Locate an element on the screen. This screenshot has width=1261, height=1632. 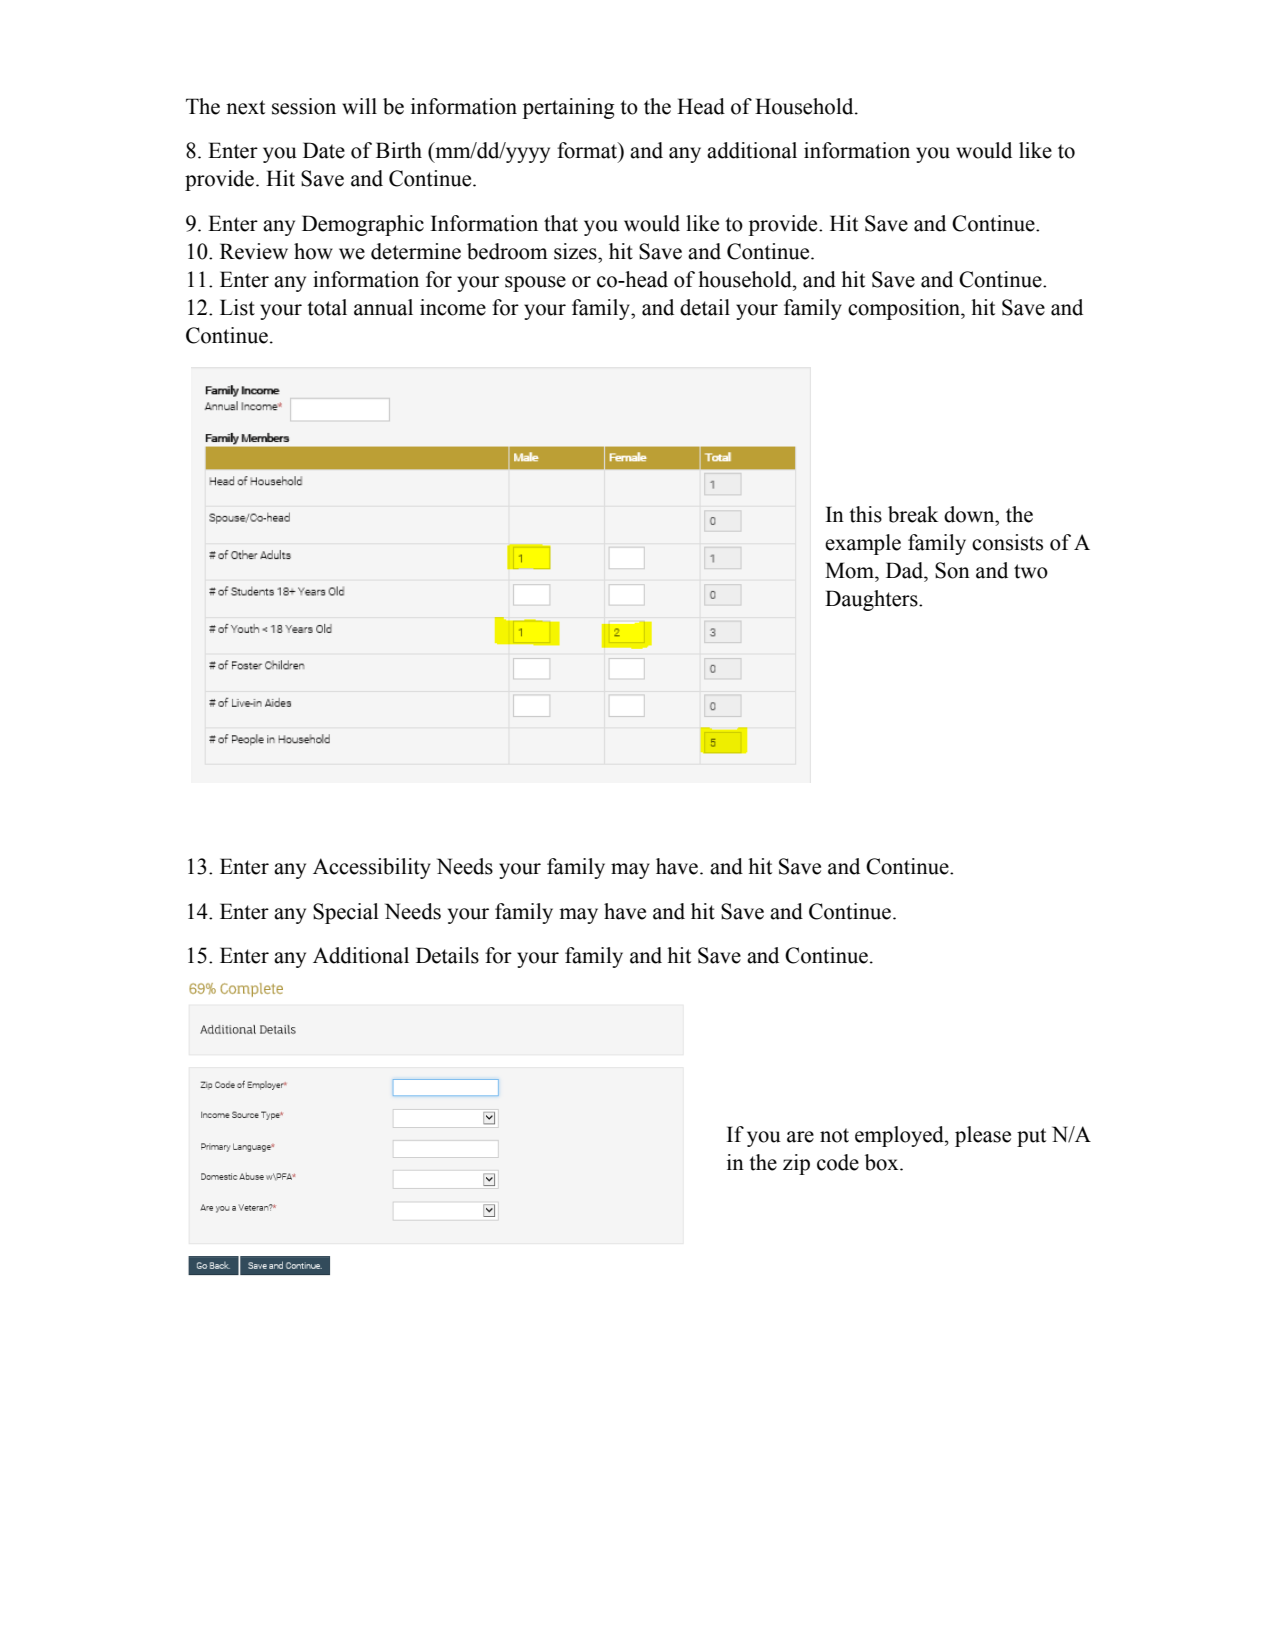
Date is located at coordinates (324, 150).
